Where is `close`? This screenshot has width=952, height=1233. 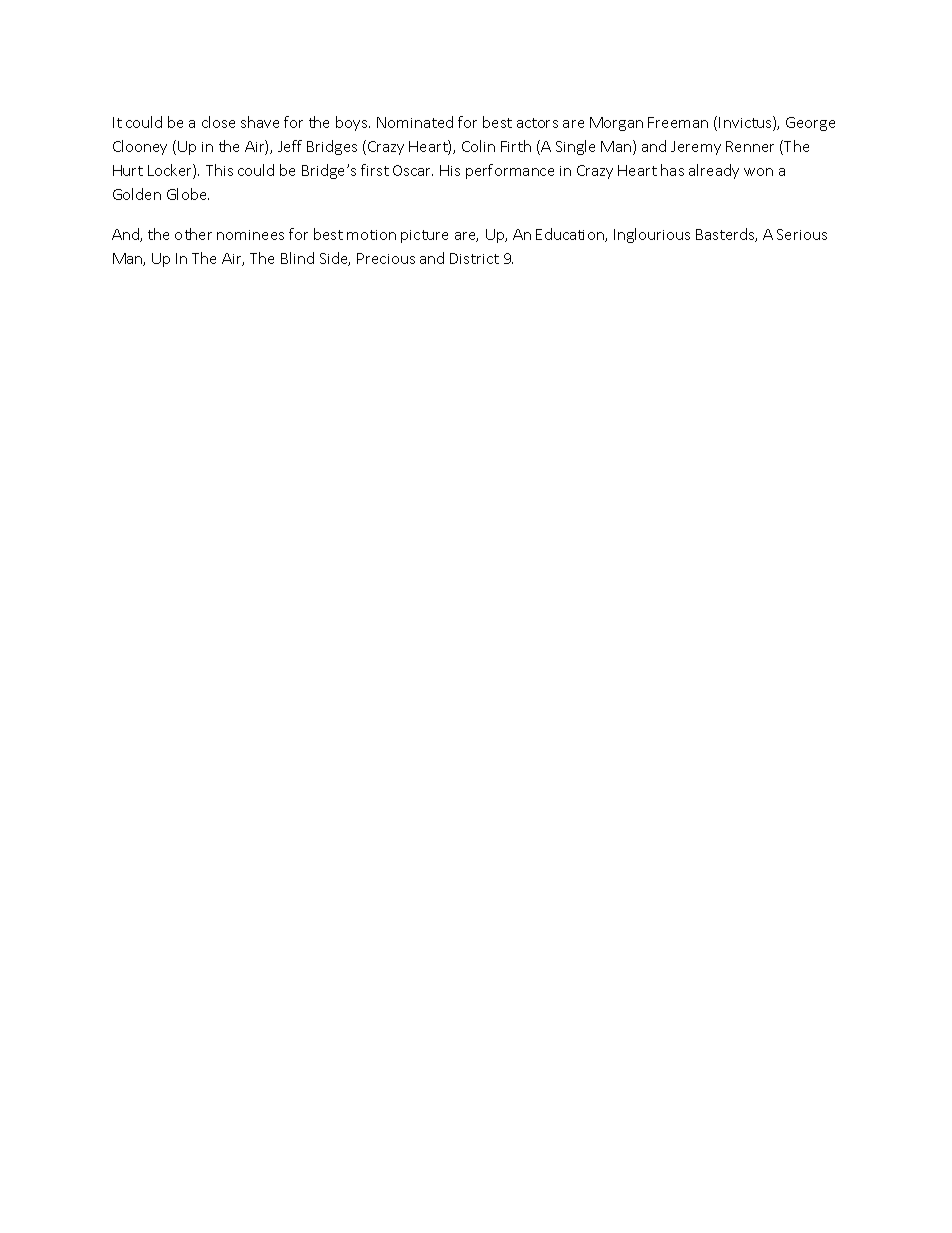 close is located at coordinates (218, 122).
